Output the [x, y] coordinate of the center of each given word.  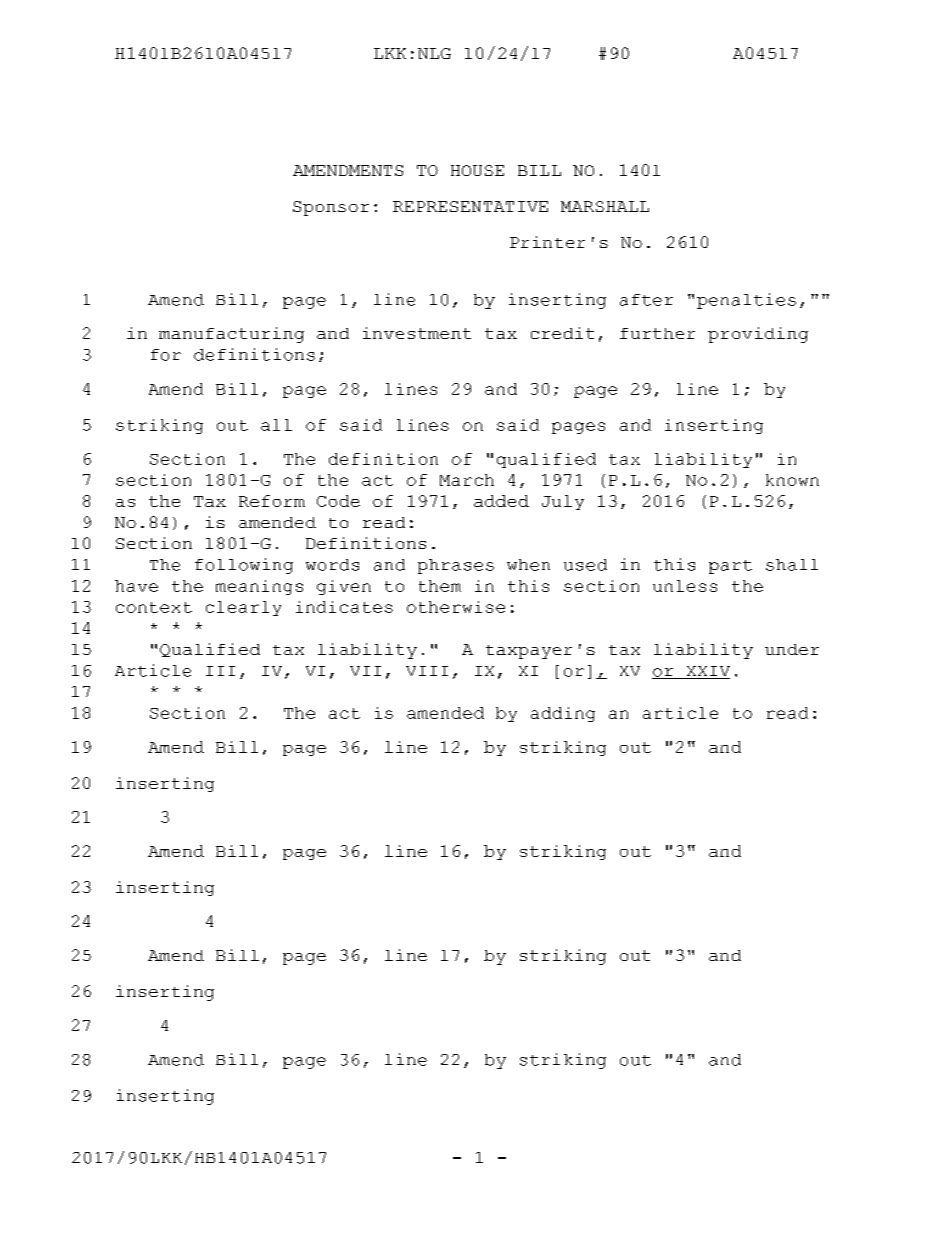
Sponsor [331, 208]
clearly [243, 608]
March [467, 480]
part [730, 567]
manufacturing [231, 335]
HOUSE [477, 170]
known [792, 480]
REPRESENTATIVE [470, 206]
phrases [456, 566]
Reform [272, 501]
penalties [746, 301]
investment [417, 333]
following [244, 566]
